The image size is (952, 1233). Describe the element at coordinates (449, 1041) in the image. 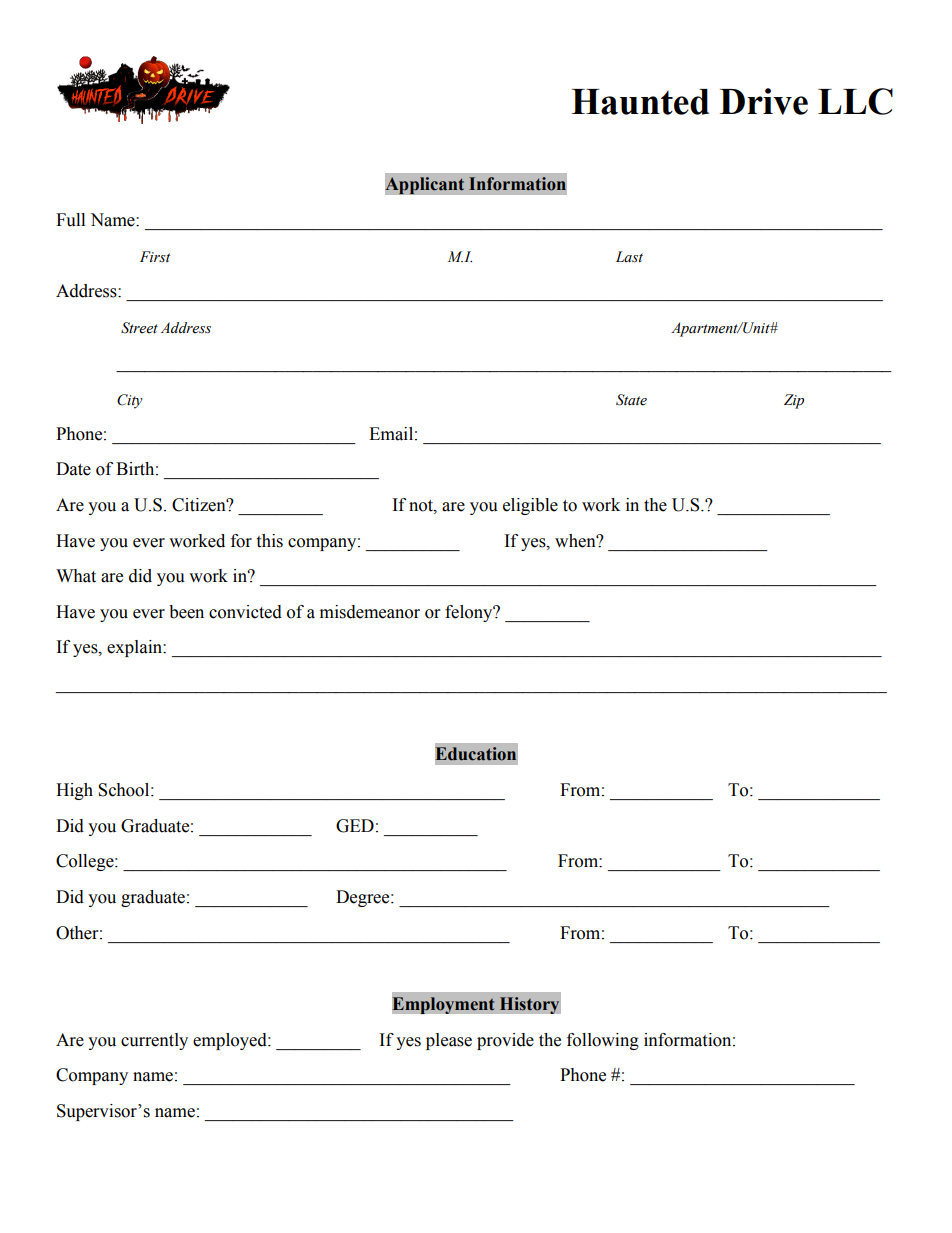

I see `please` at that location.
